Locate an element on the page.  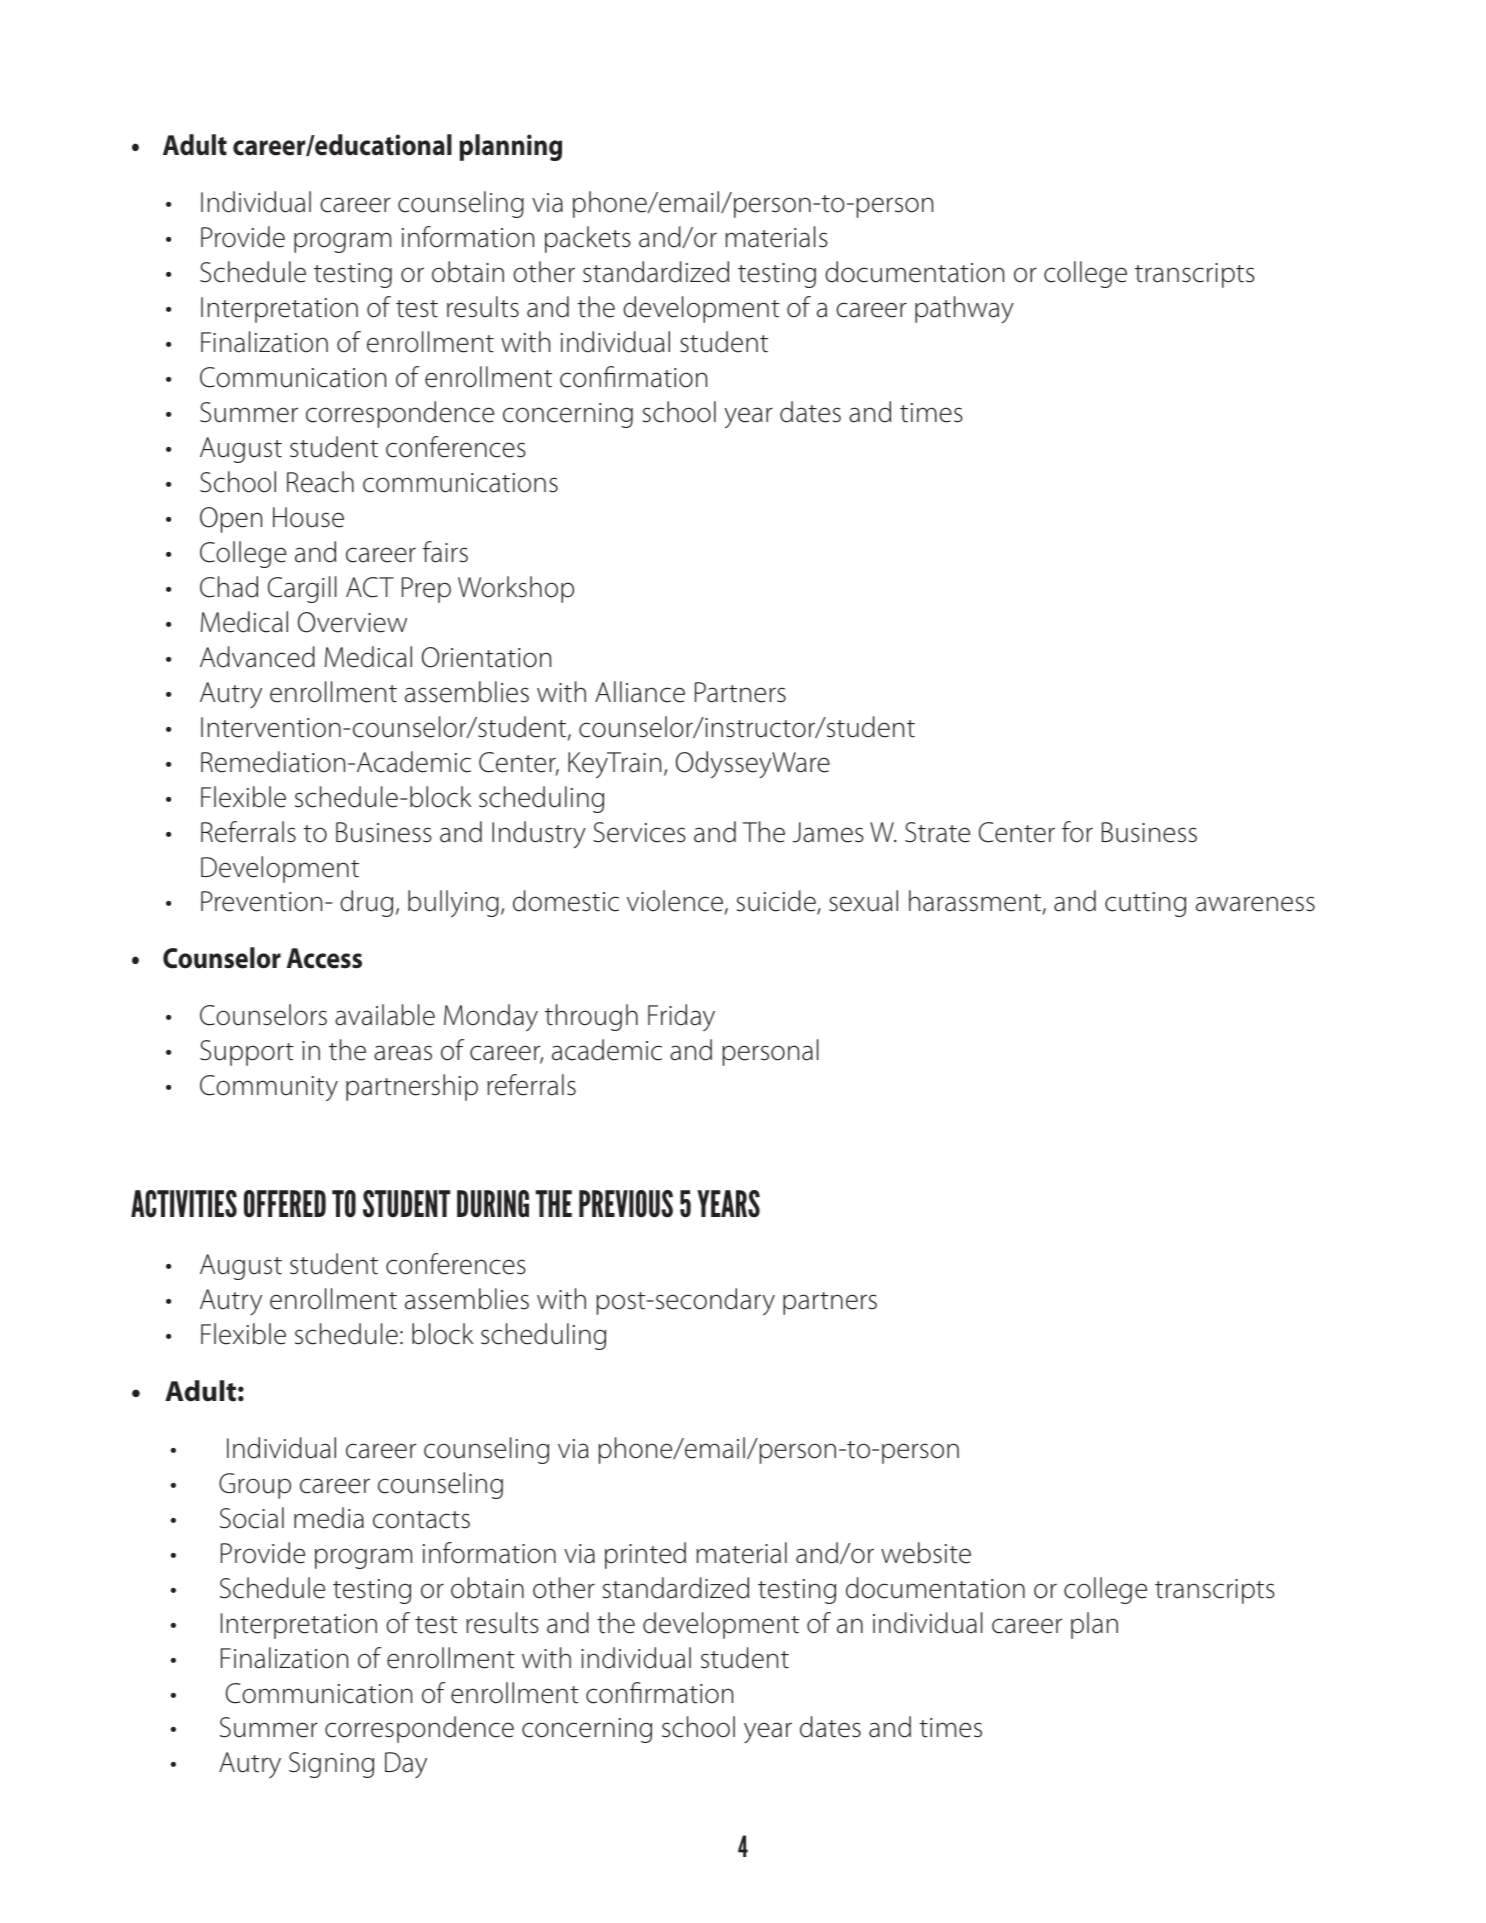
Friday is located at coordinates (681, 1017).
